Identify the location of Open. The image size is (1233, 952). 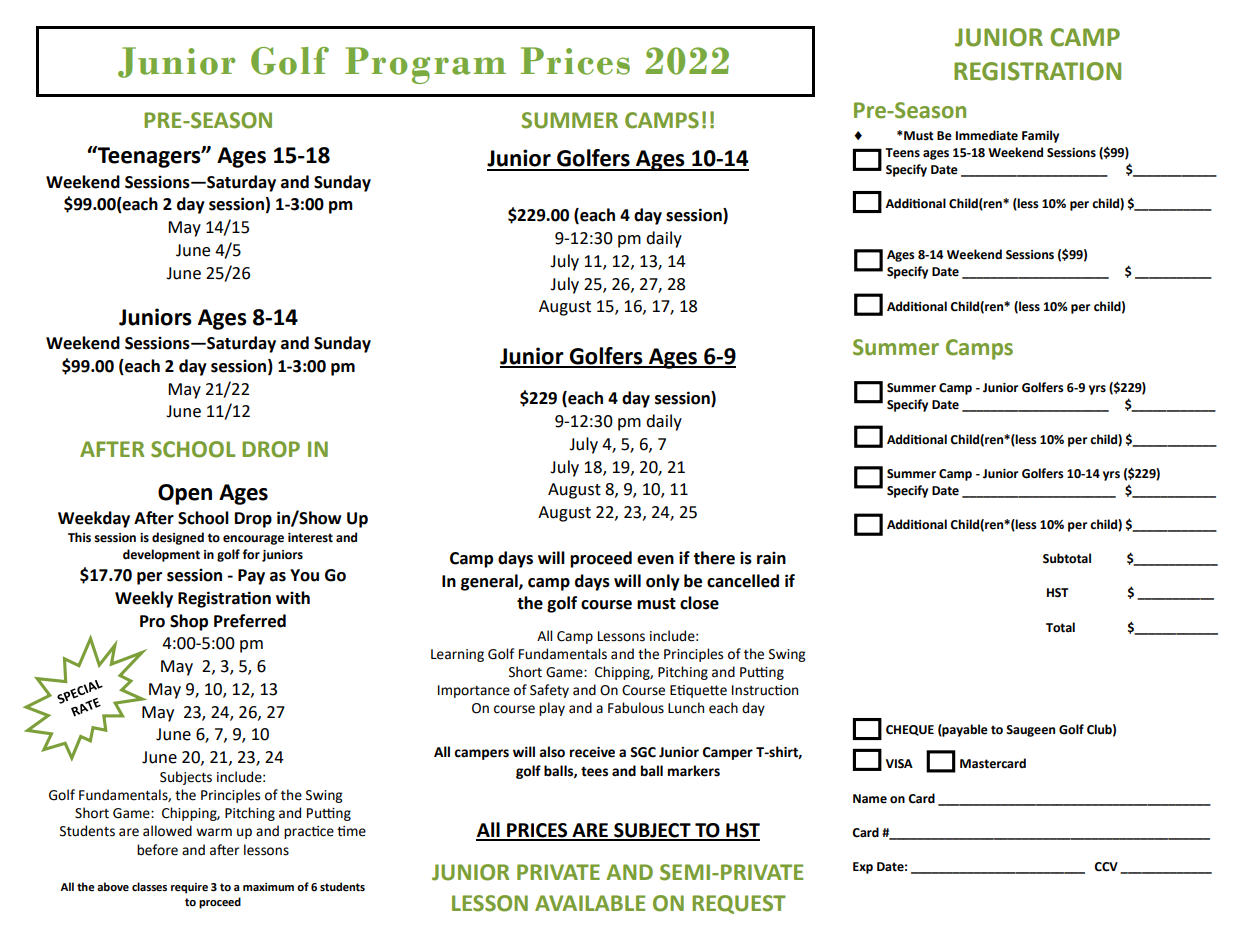
(185, 494).
